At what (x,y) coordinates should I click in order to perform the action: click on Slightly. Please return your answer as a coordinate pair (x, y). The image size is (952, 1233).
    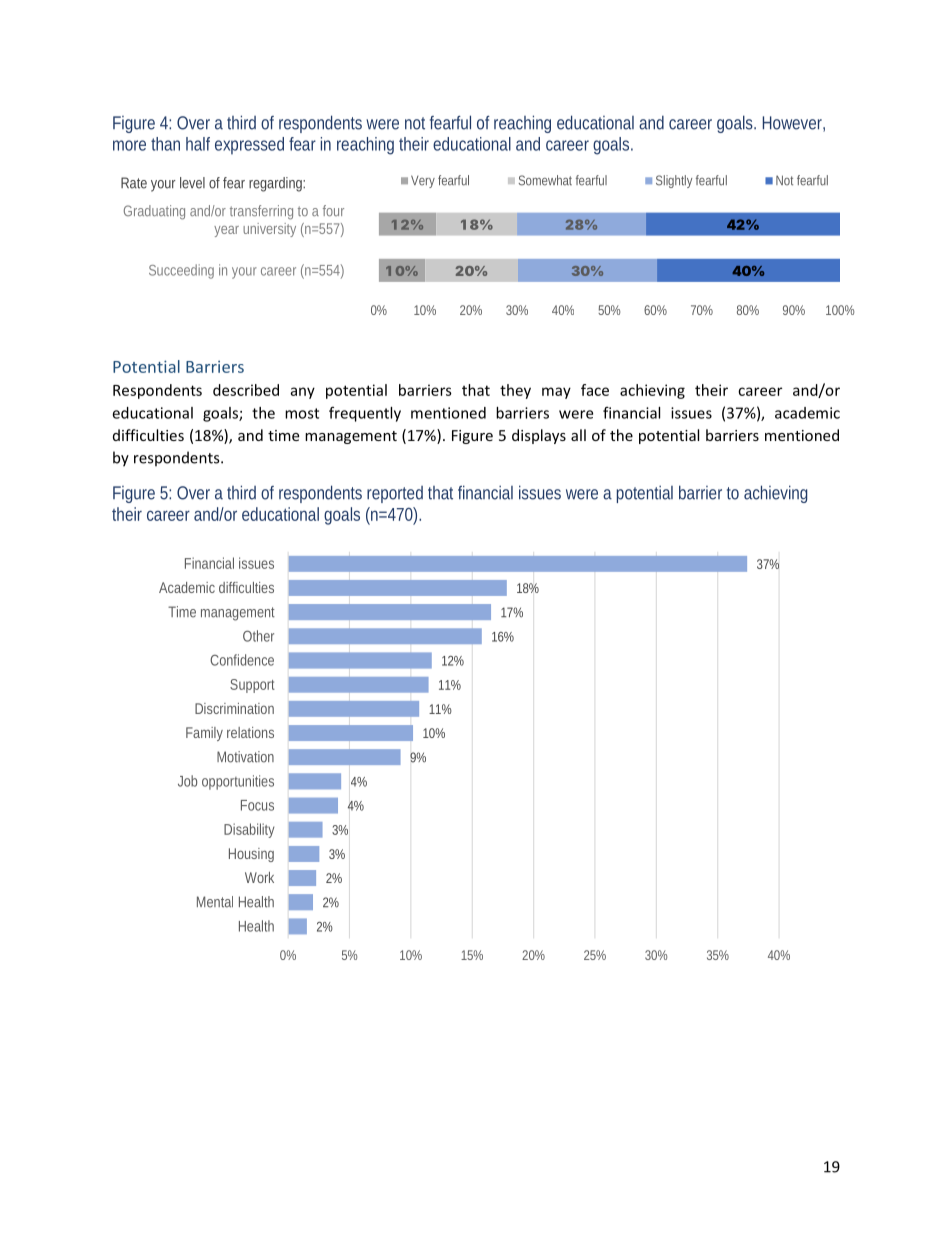
    Looking at the image, I should click on (674, 181).
